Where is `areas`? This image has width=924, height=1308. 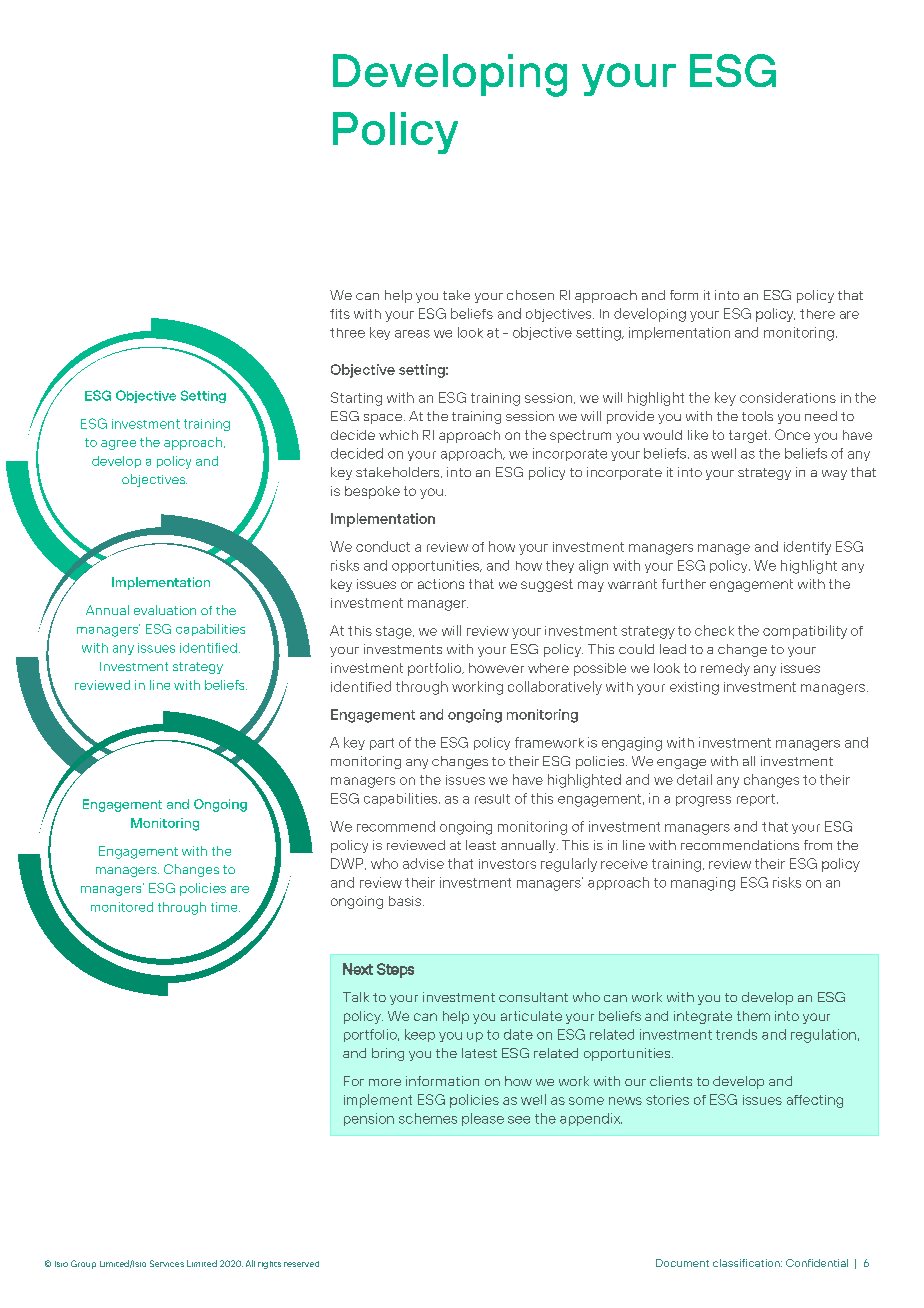 areas is located at coordinates (412, 334).
